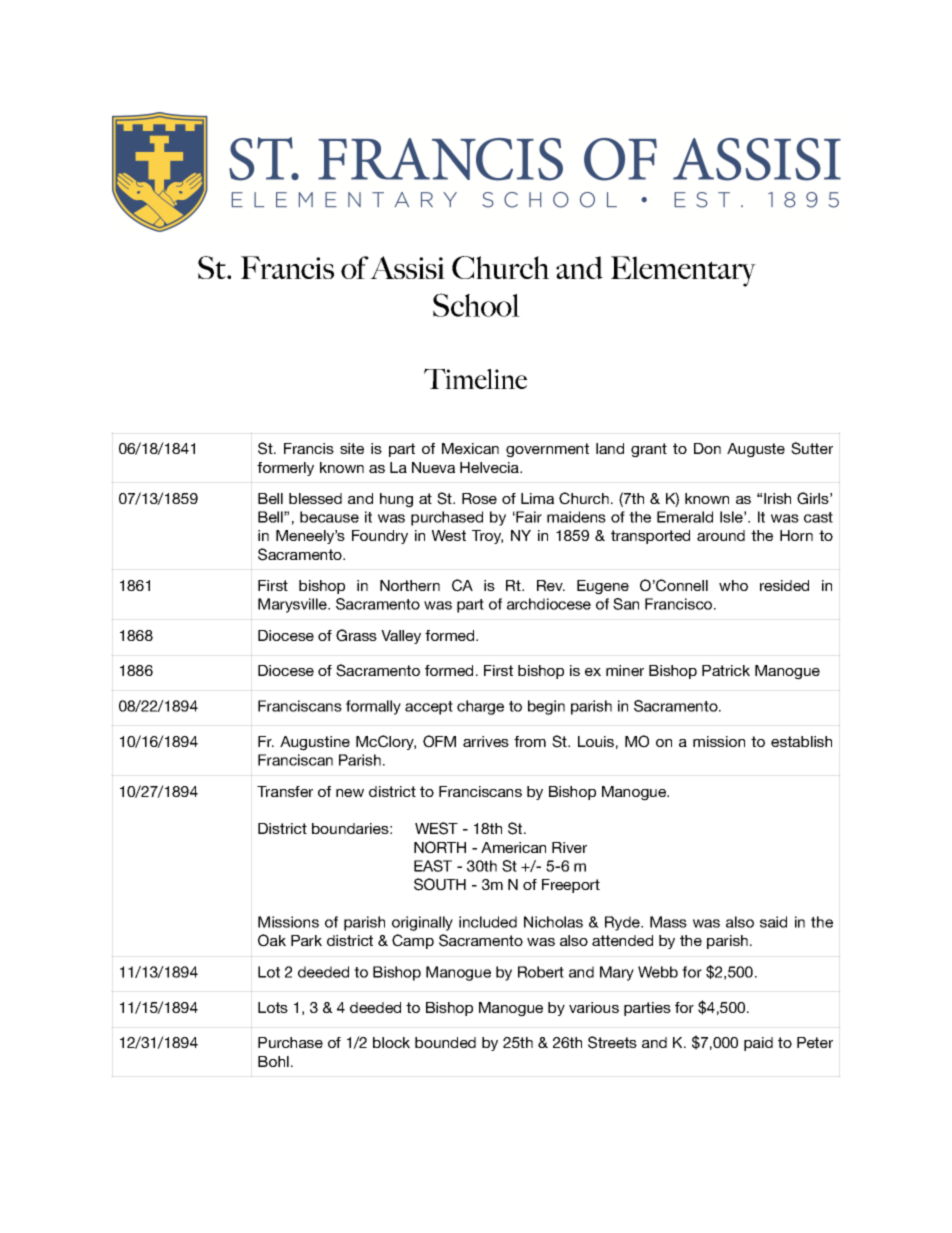 This screenshot has height=1233, width=952. Describe the element at coordinates (352, 448) in the screenshot. I see `site` at that location.
